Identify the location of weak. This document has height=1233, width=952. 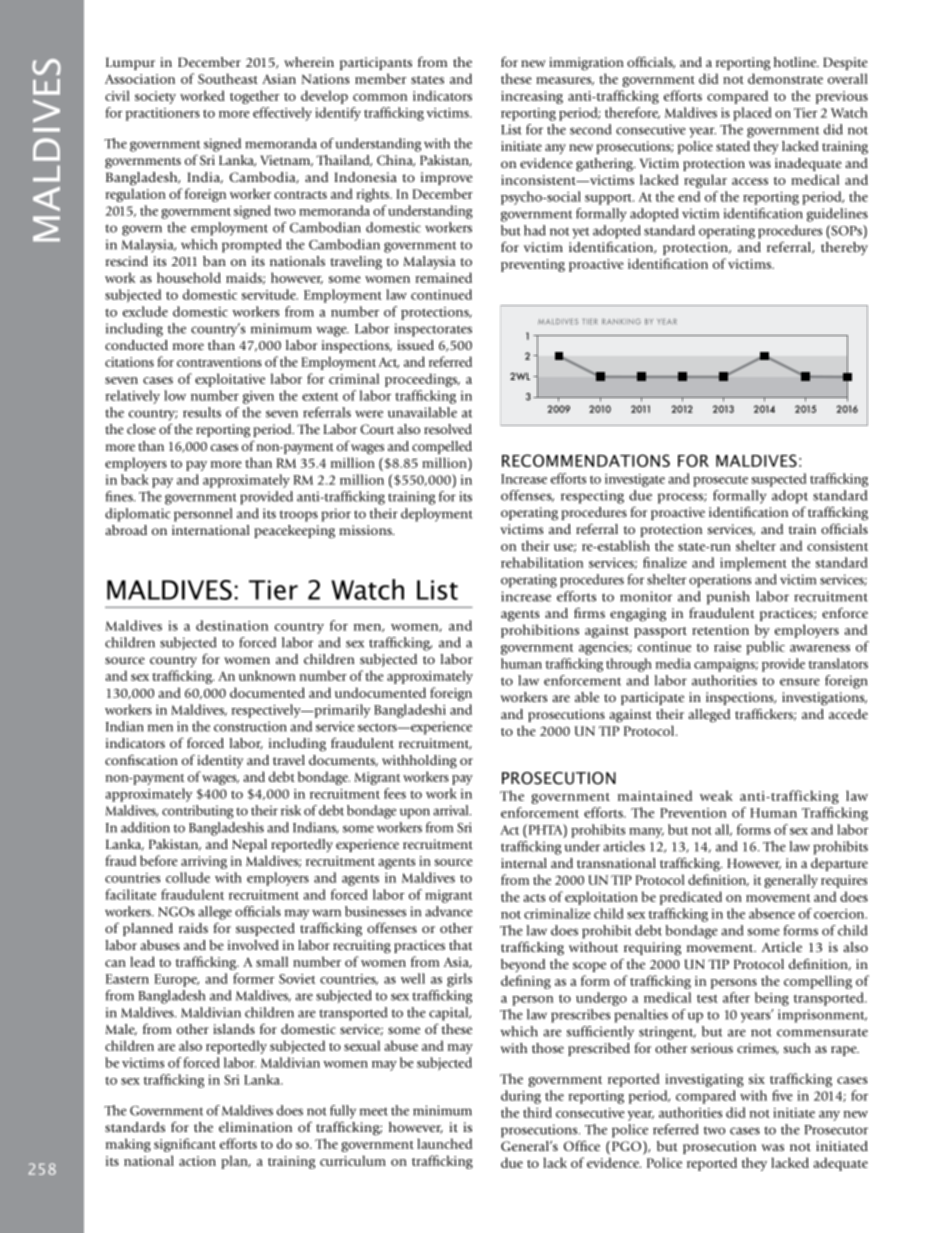
(716, 795).
